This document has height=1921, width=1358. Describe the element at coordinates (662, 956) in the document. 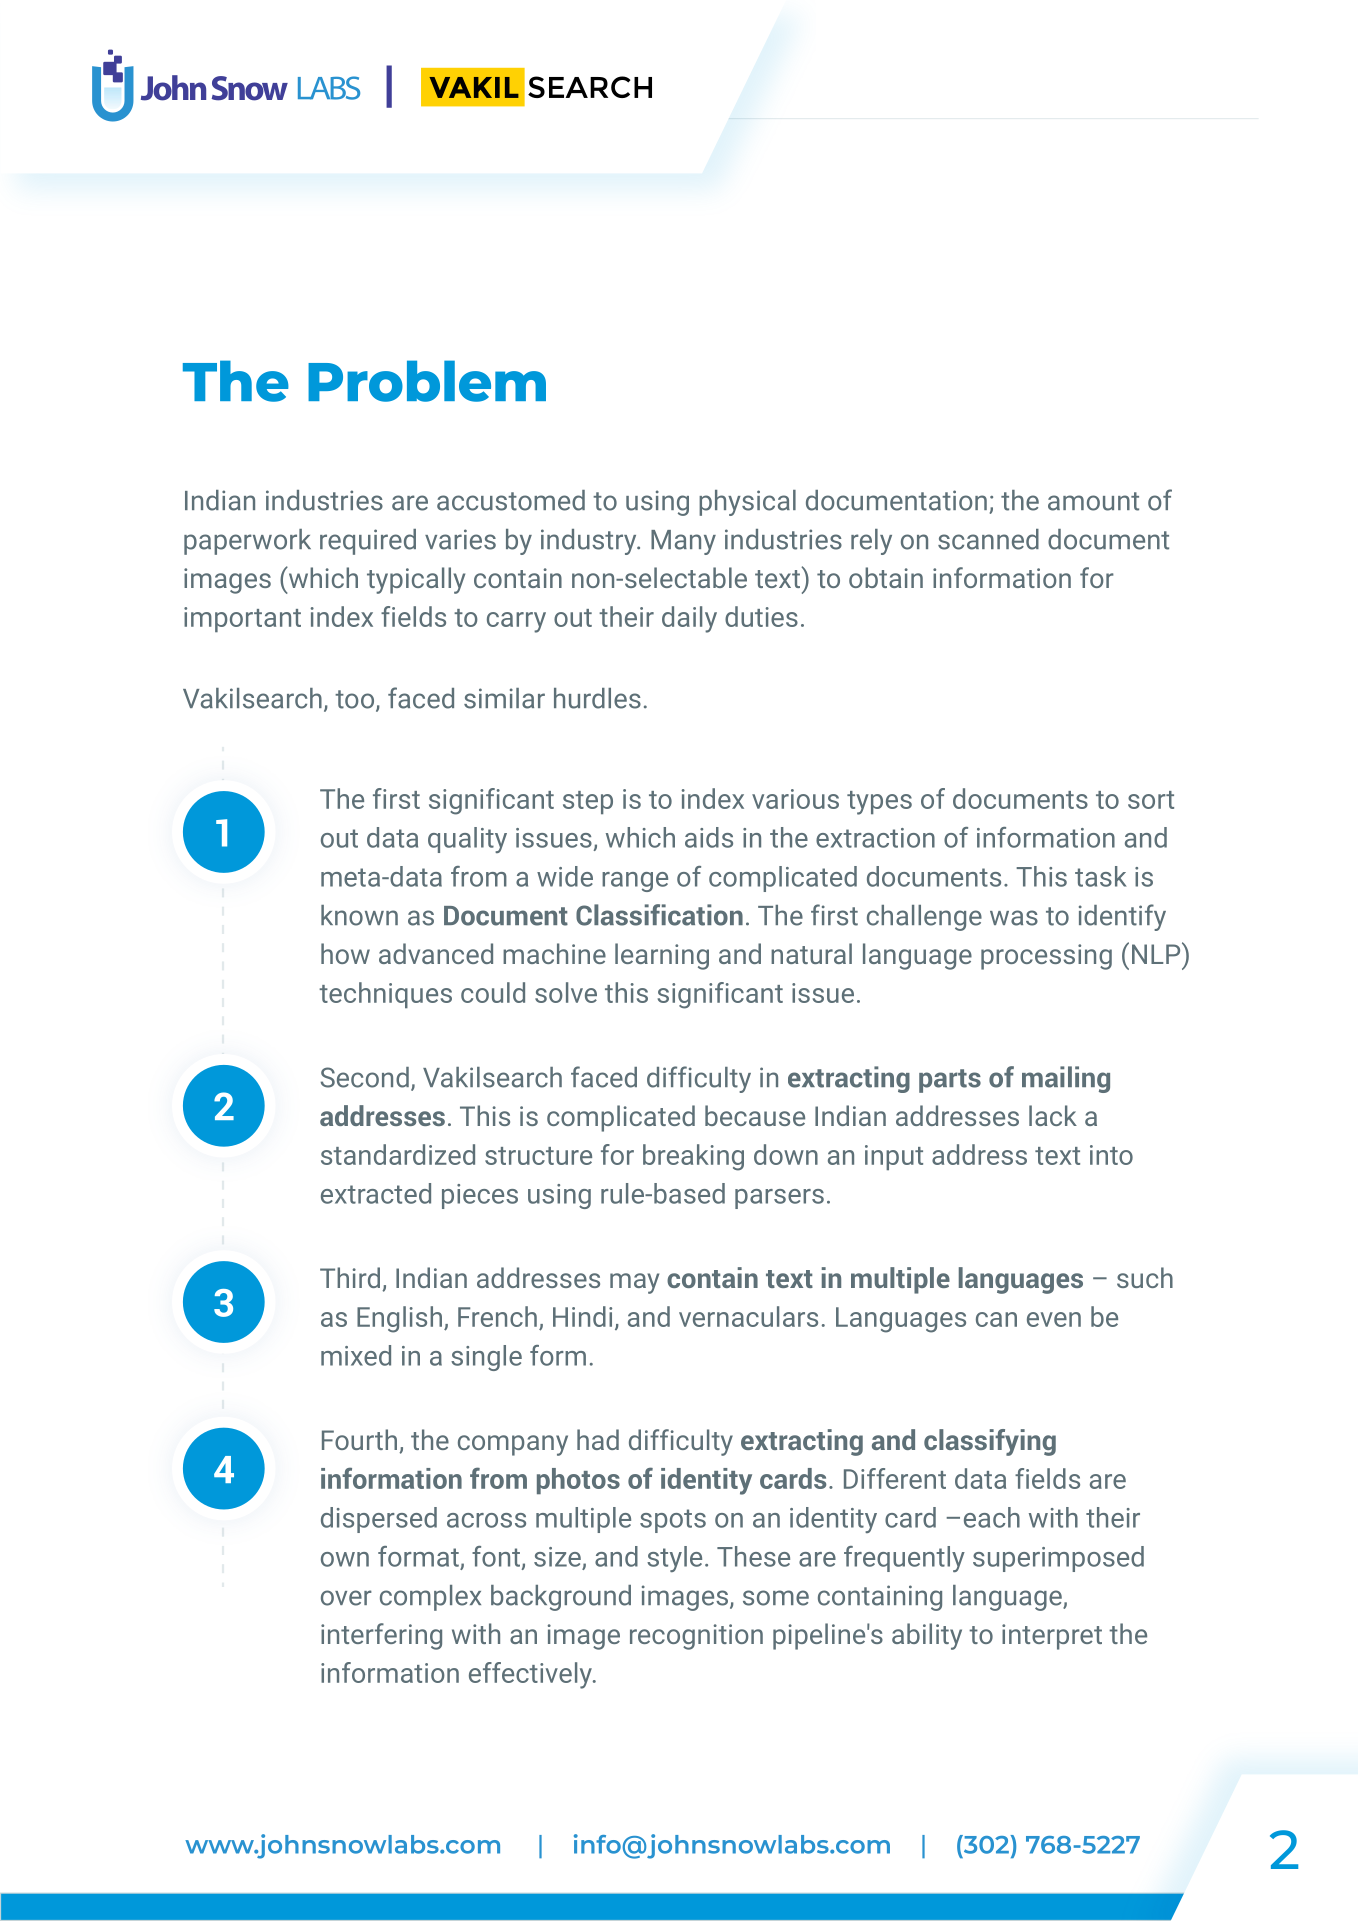

I see `learning` at that location.
